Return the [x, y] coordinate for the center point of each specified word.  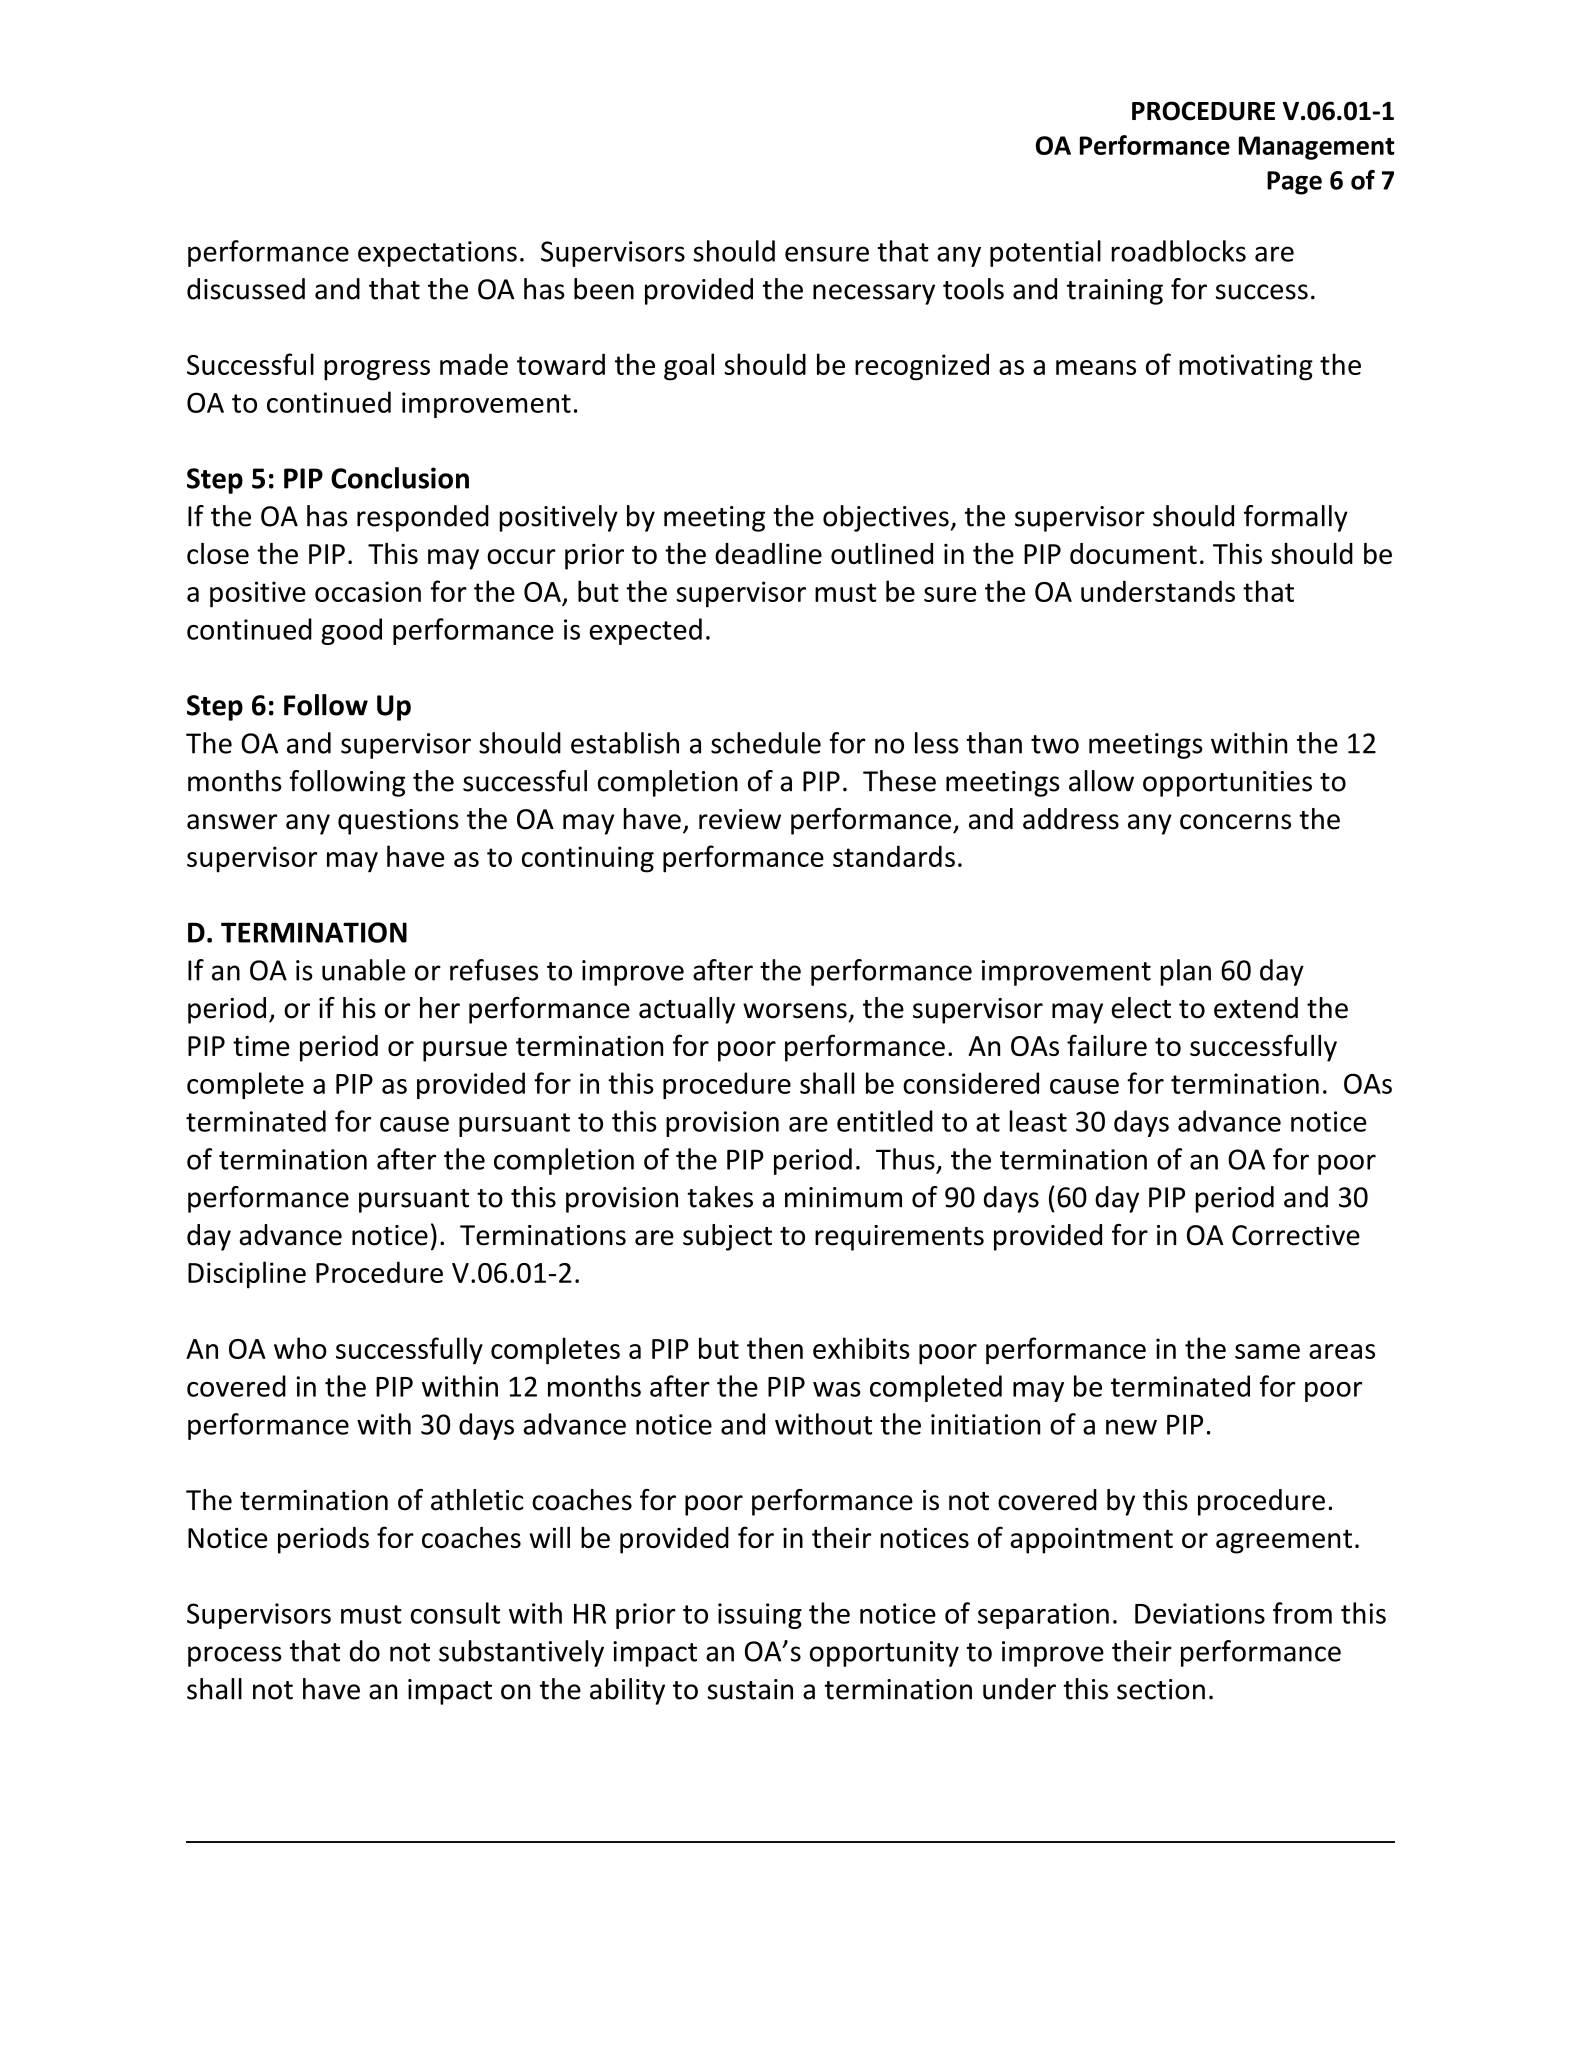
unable [363, 970]
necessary [874, 294]
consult [455, 1613]
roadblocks [1179, 251]
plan [1186, 972]
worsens [795, 1011]
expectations [437, 254]
